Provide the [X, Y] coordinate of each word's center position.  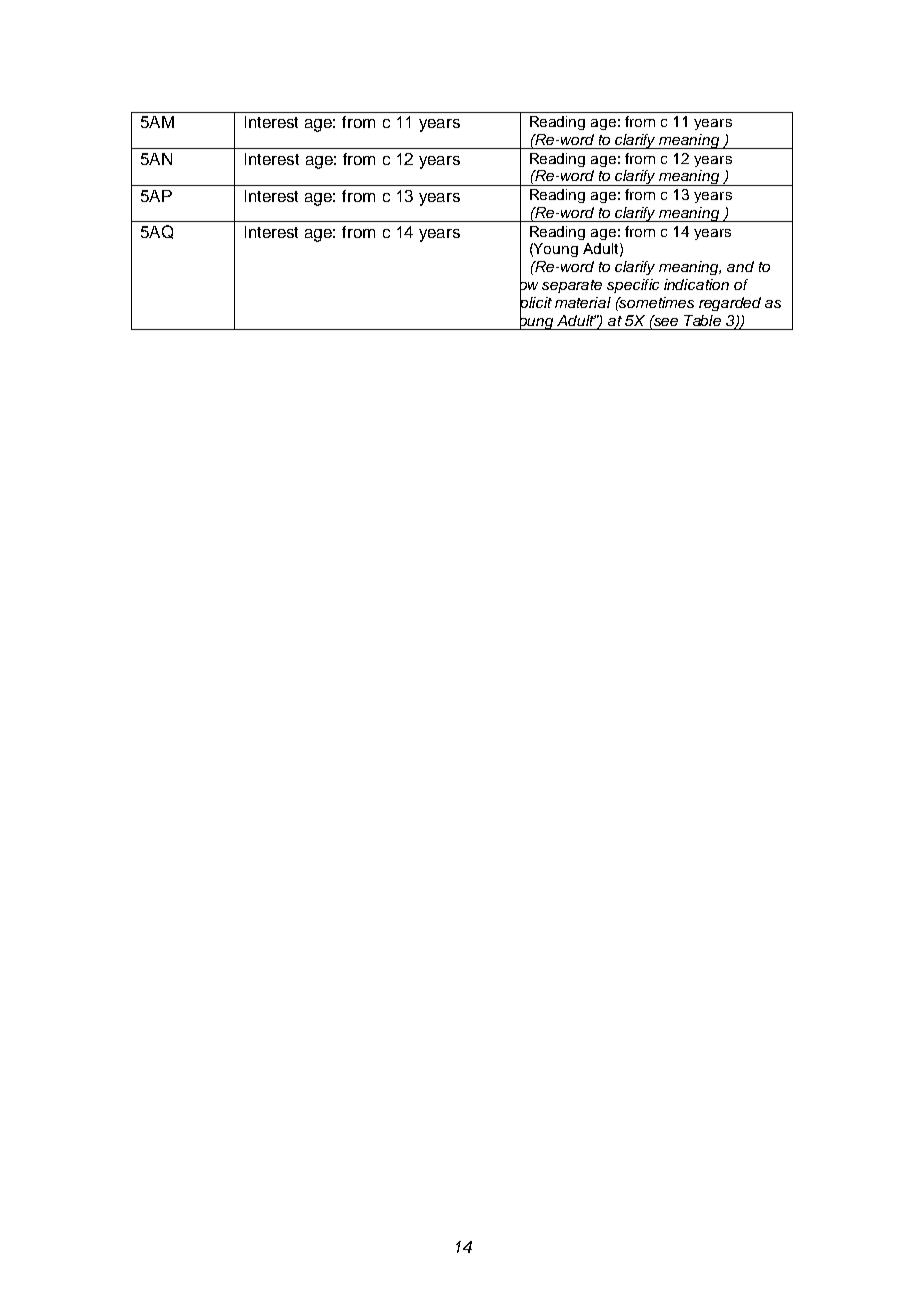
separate [572, 286]
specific [633, 286]
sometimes [656, 302]
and [740, 266]
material [583, 302]
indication [696, 284]
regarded [730, 304]
